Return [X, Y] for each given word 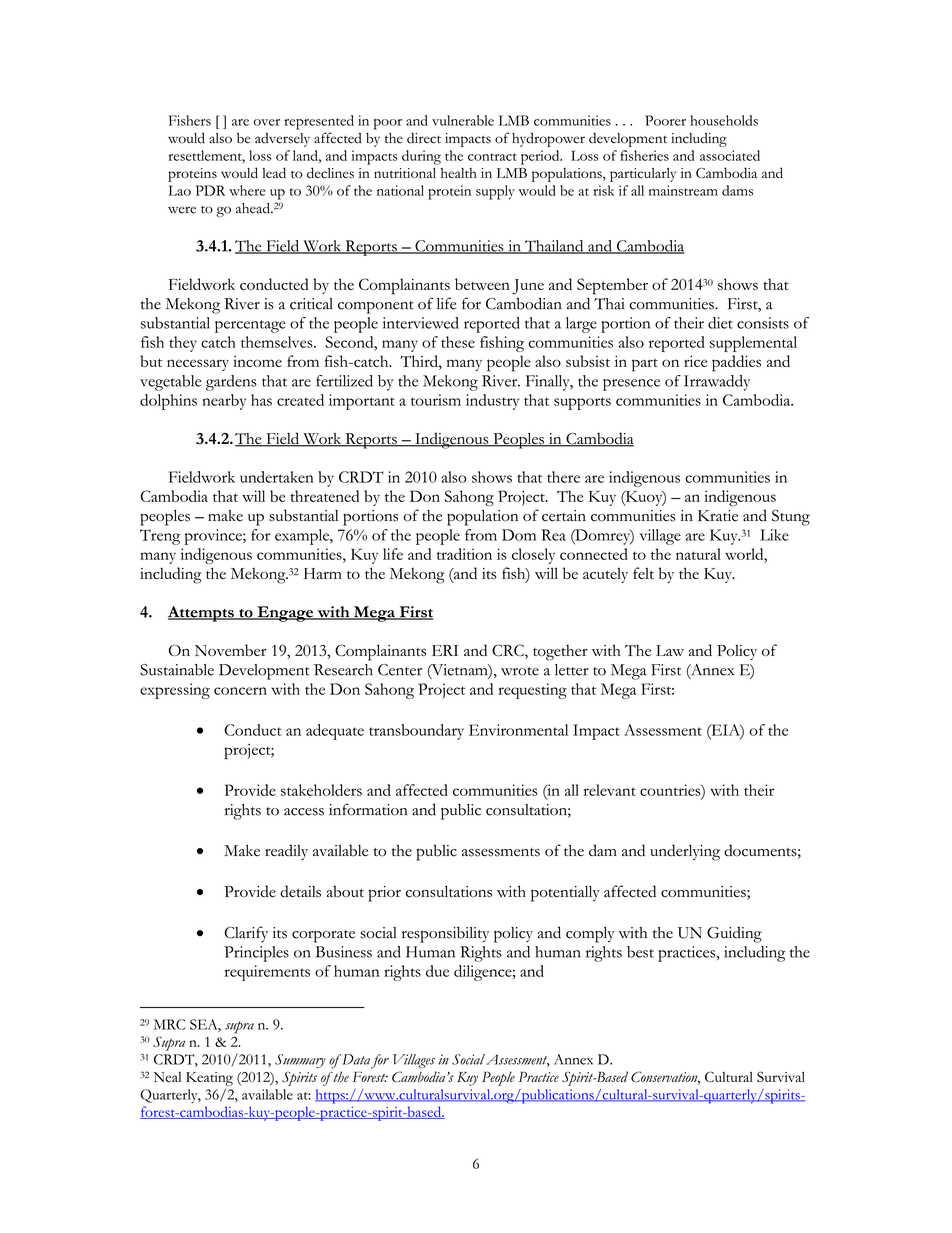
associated [730, 155]
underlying [685, 852]
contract [492, 157]
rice [695, 361]
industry [492, 402]
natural [698, 554]
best [640, 952]
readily [286, 852]
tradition [464, 554]
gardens [231, 383]
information [368, 809]
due [437, 971]
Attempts [202, 614]
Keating [209, 1079]
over [267, 122]
